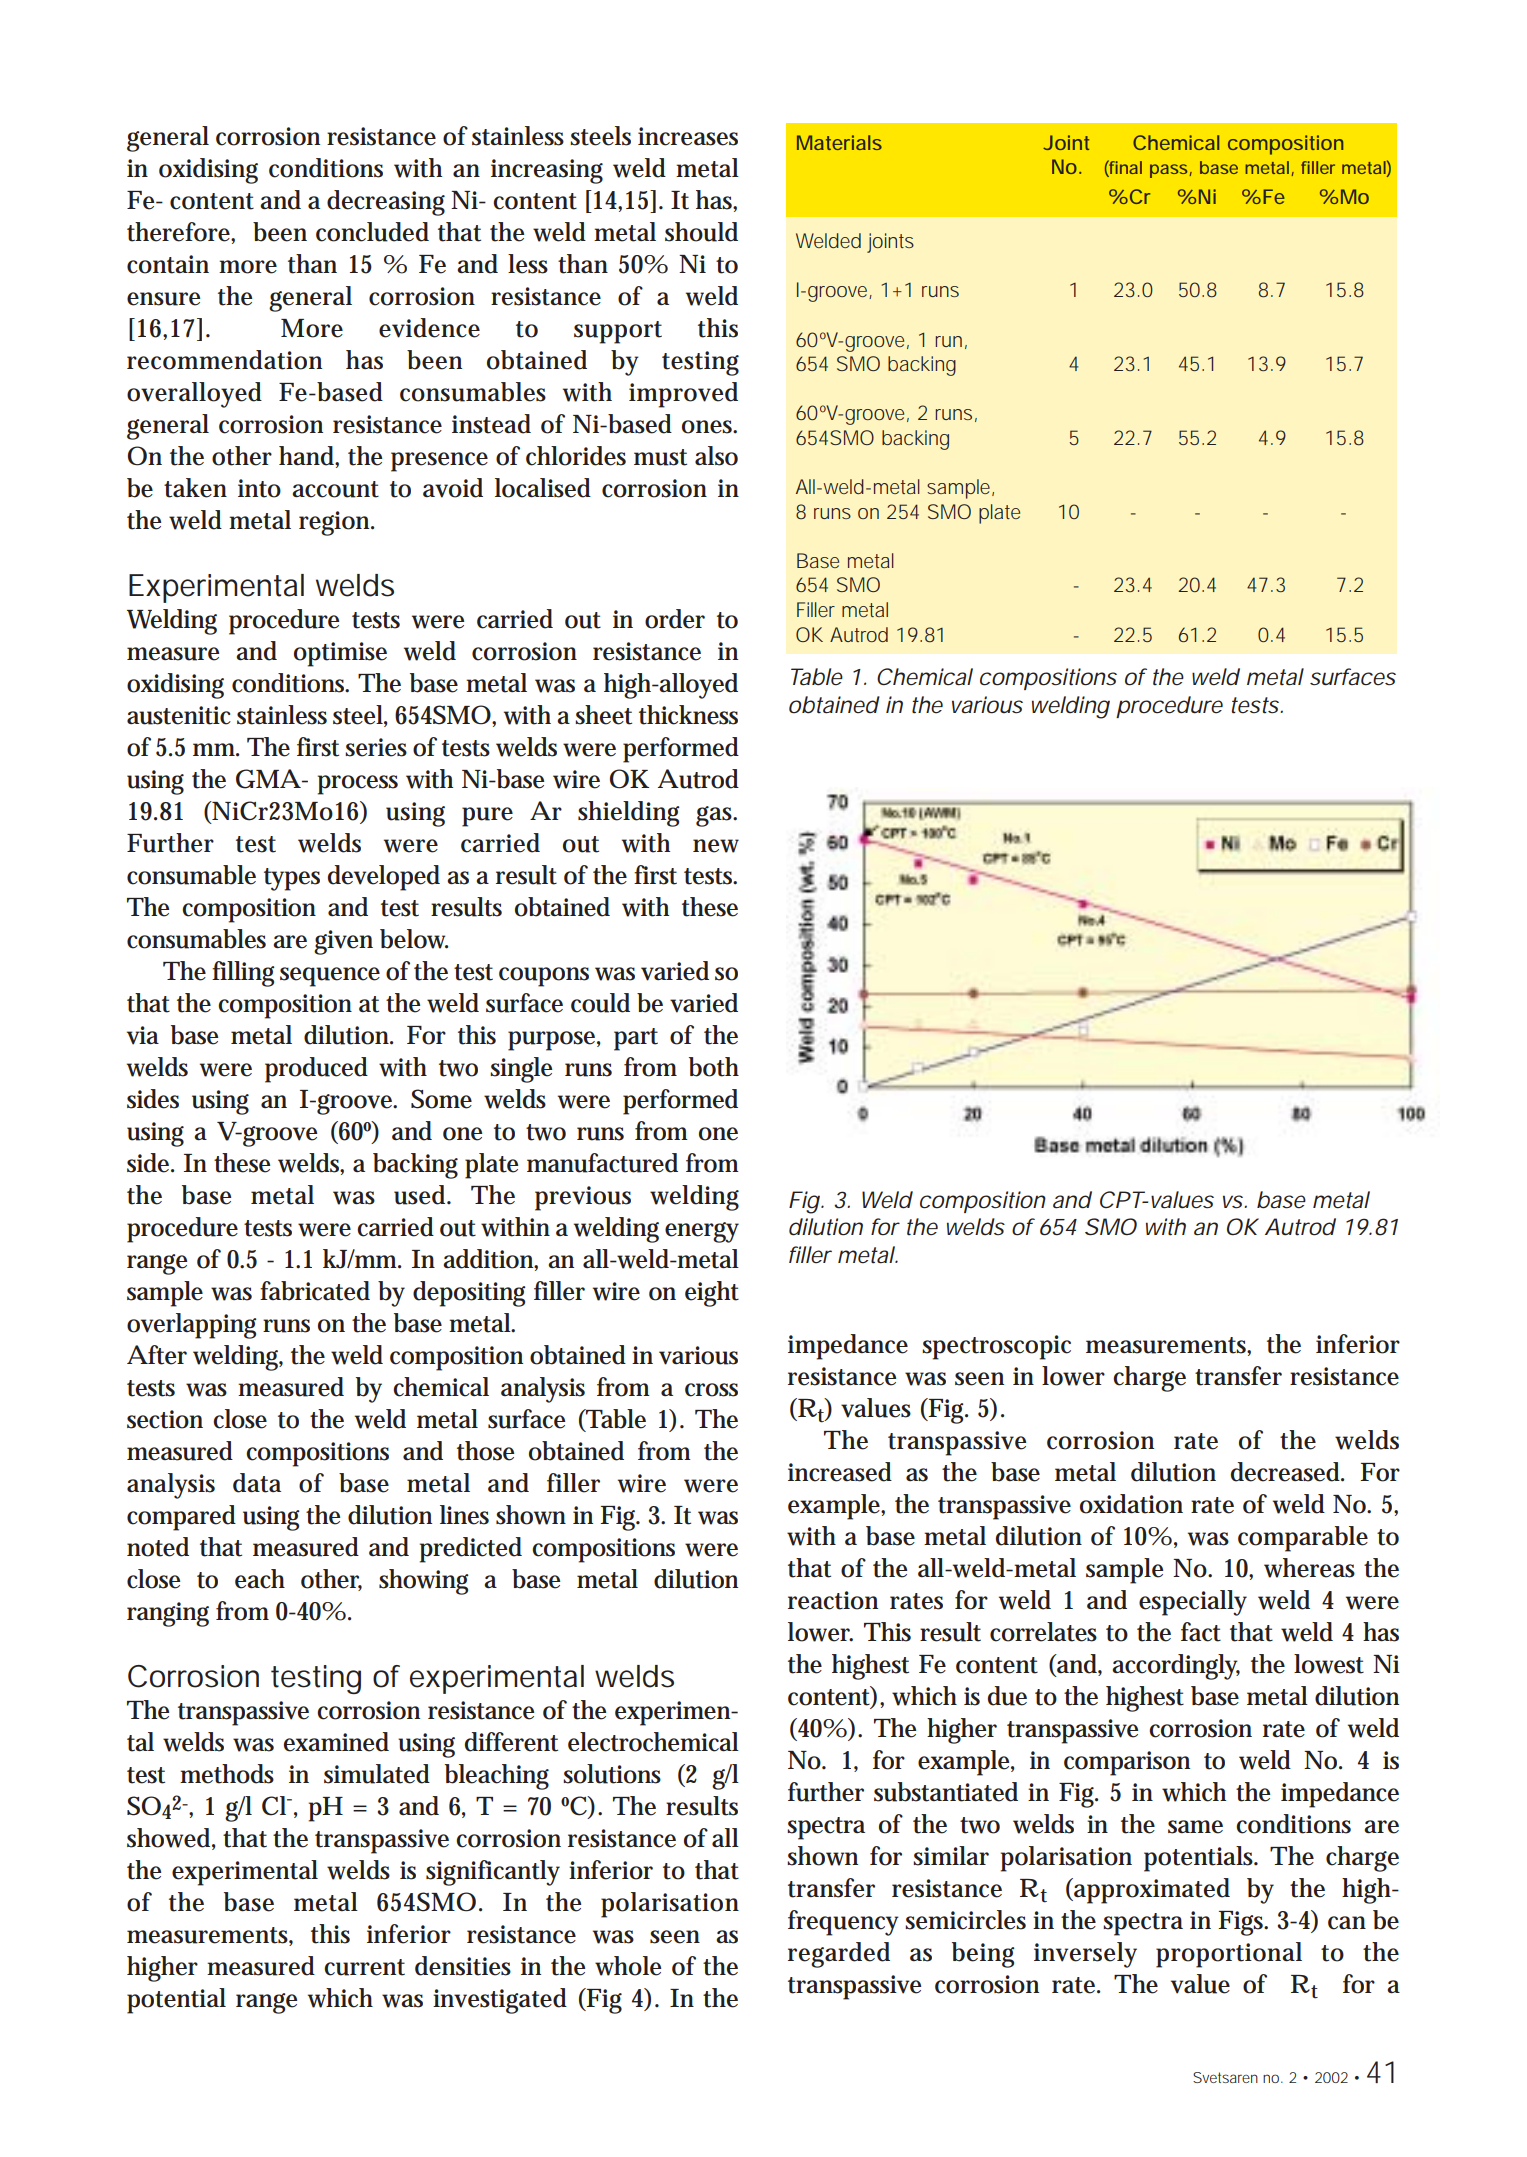  Describe the element at coordinates (839, 142) in the page. I see `Materials` at that location.
